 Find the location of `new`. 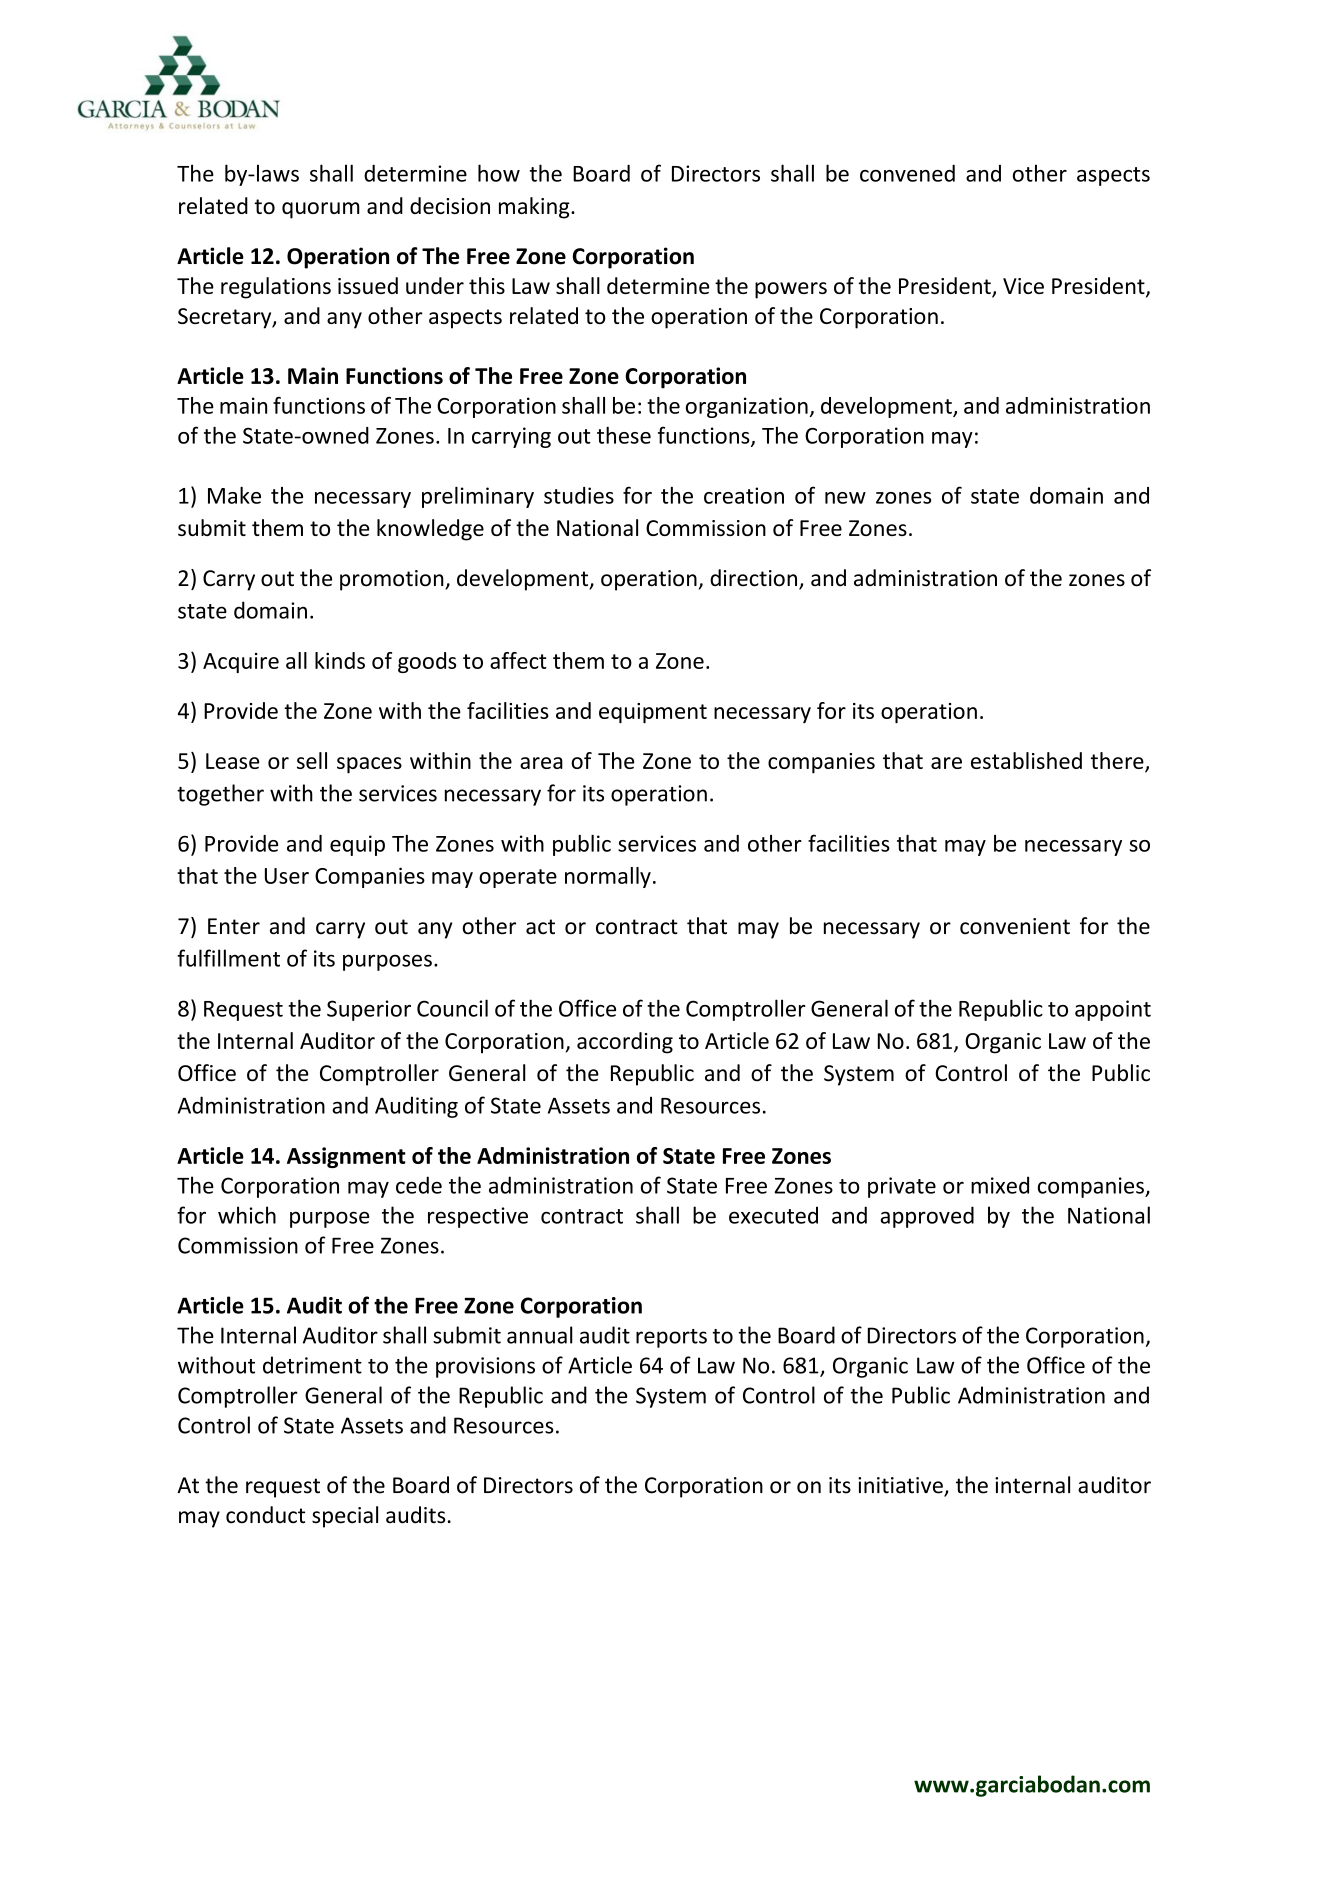

new is located at coordinates (845, 498).
